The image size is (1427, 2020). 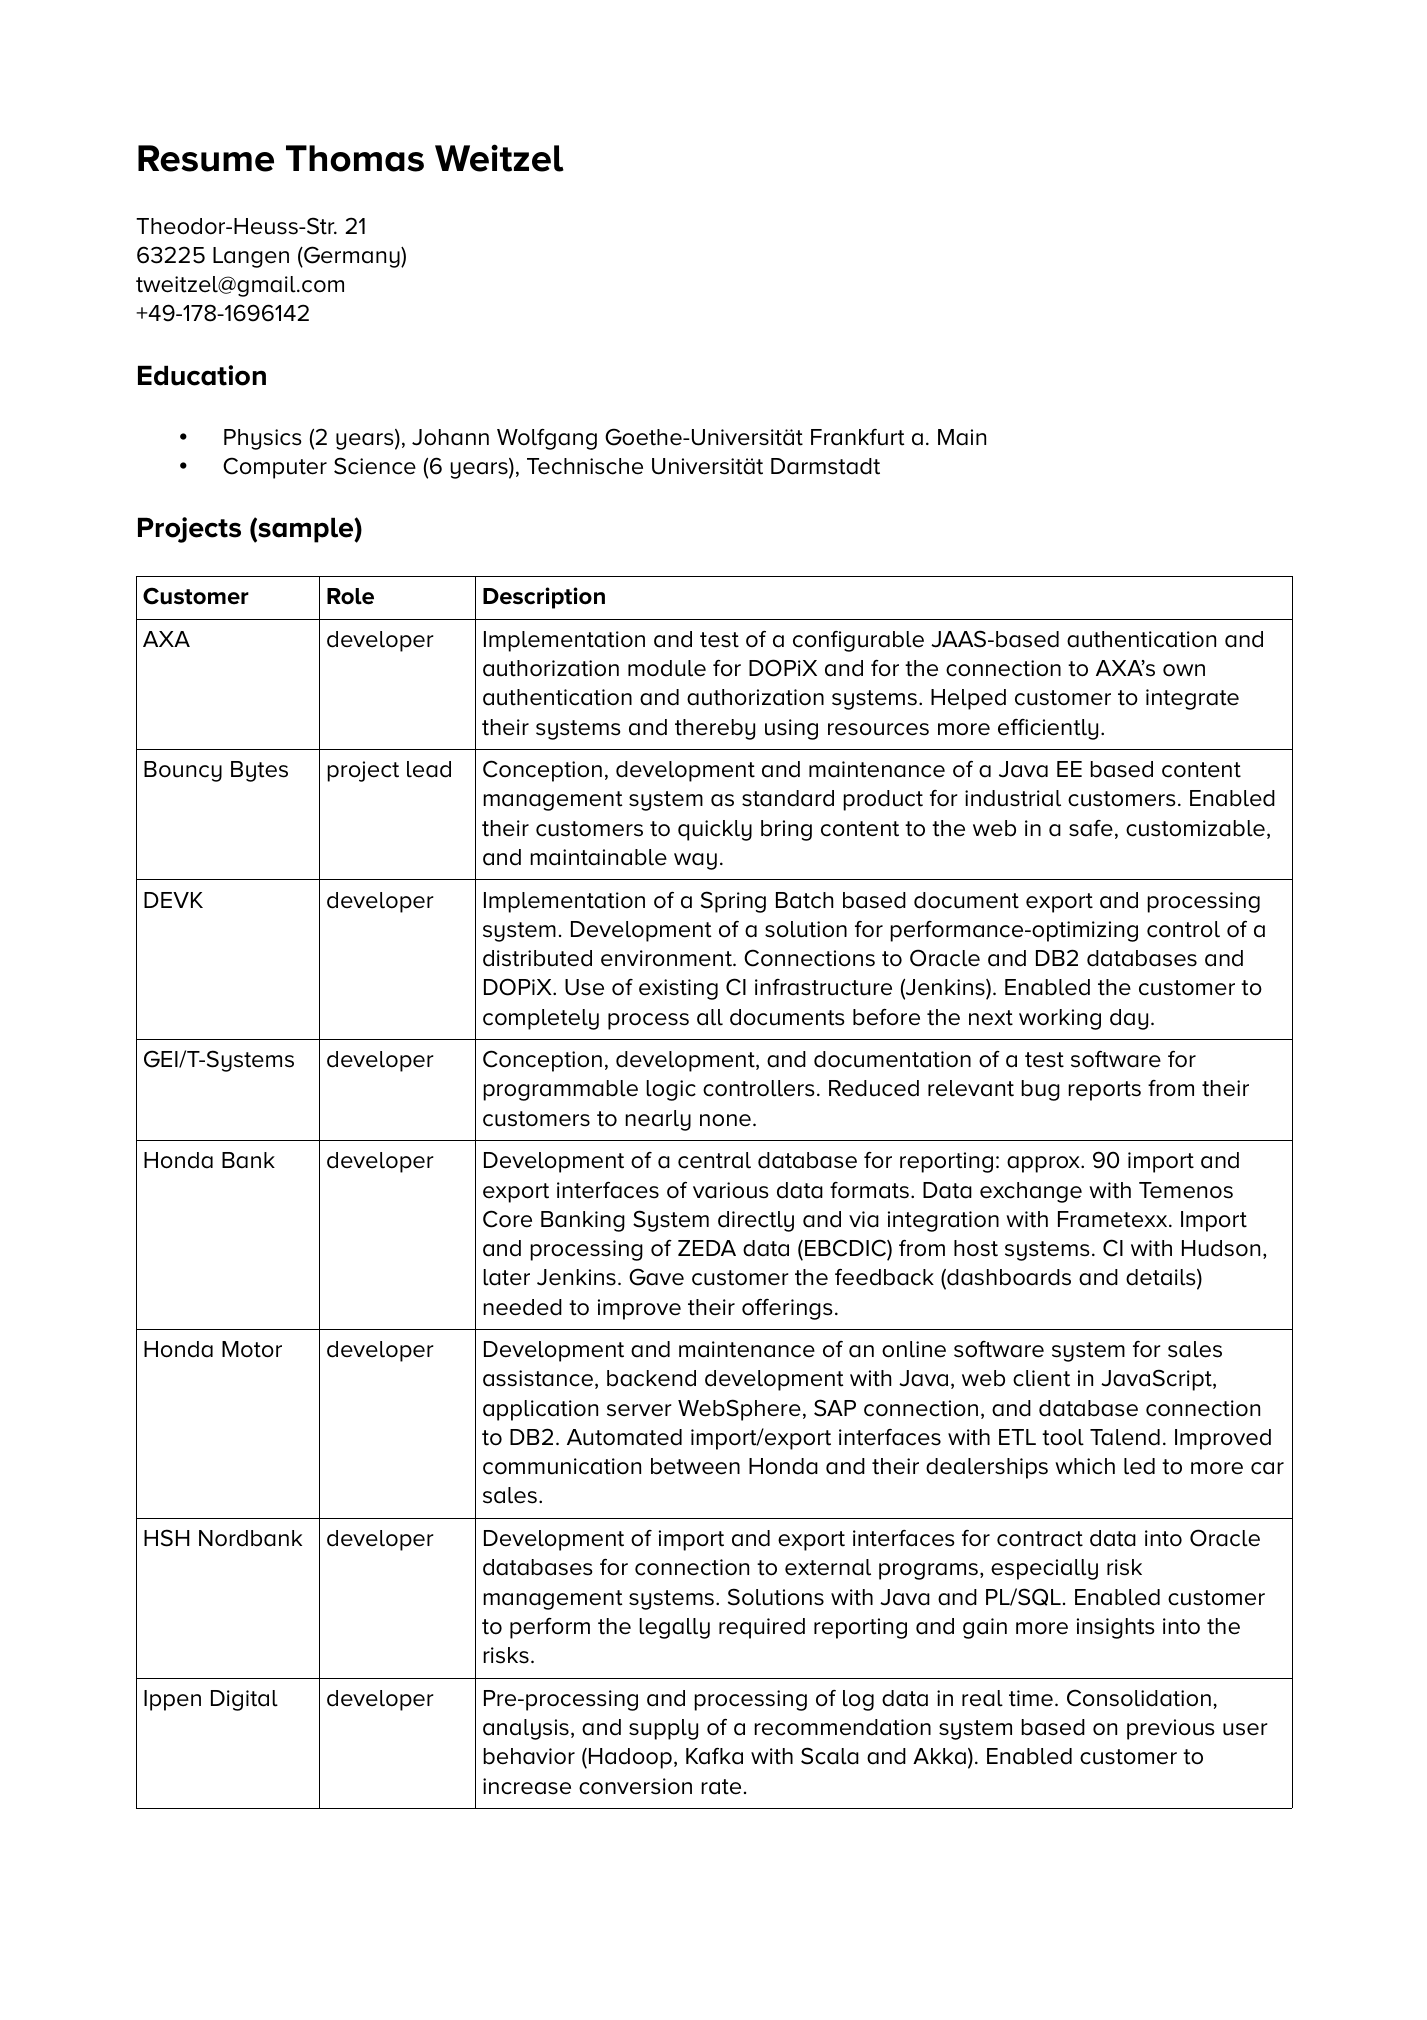 What do you see at coordinates (1041, 1378) in the screenshot?
I see `client` at bounding box center [1041, 1378].
